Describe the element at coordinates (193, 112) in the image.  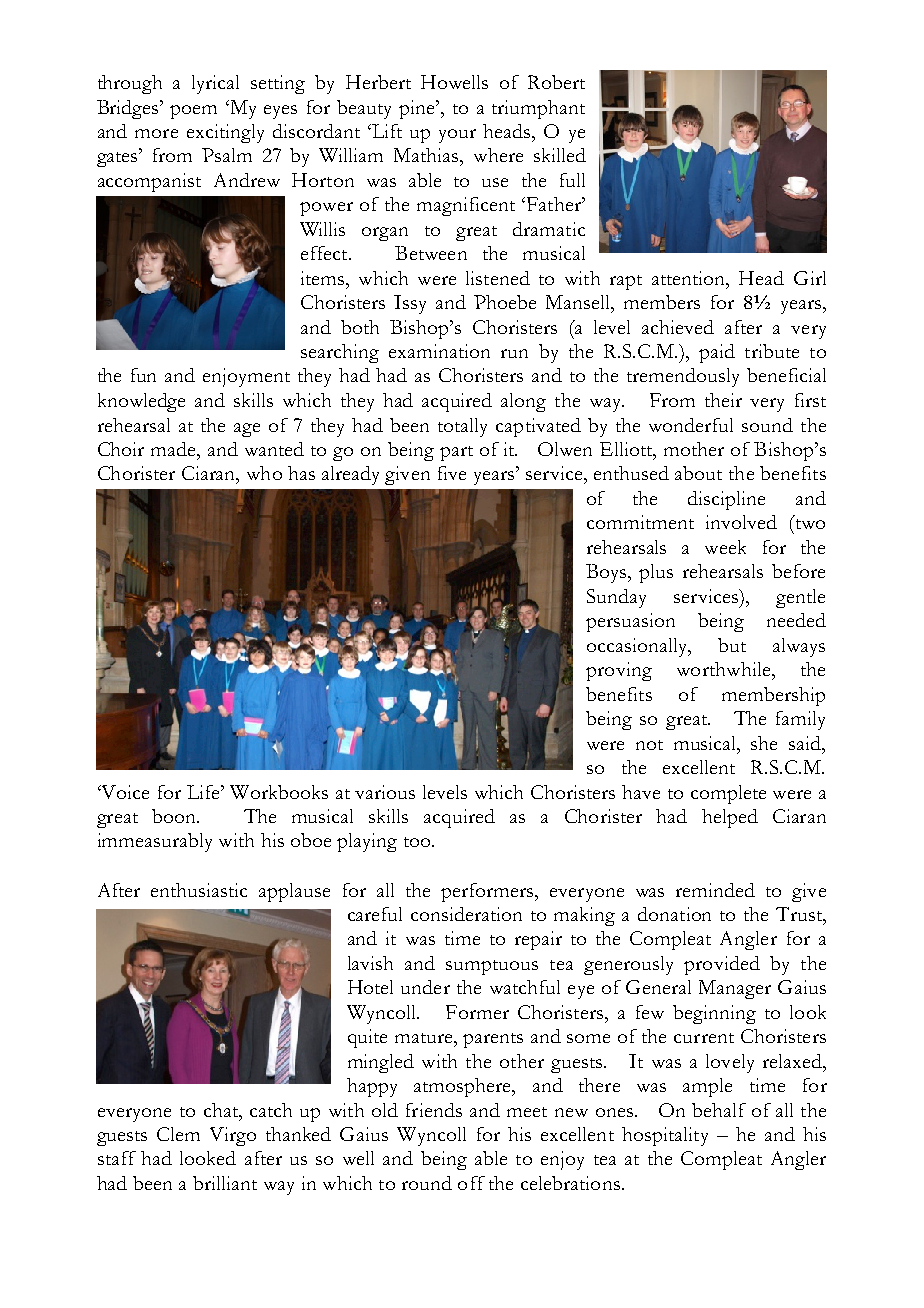
I see `poem` at that location.
